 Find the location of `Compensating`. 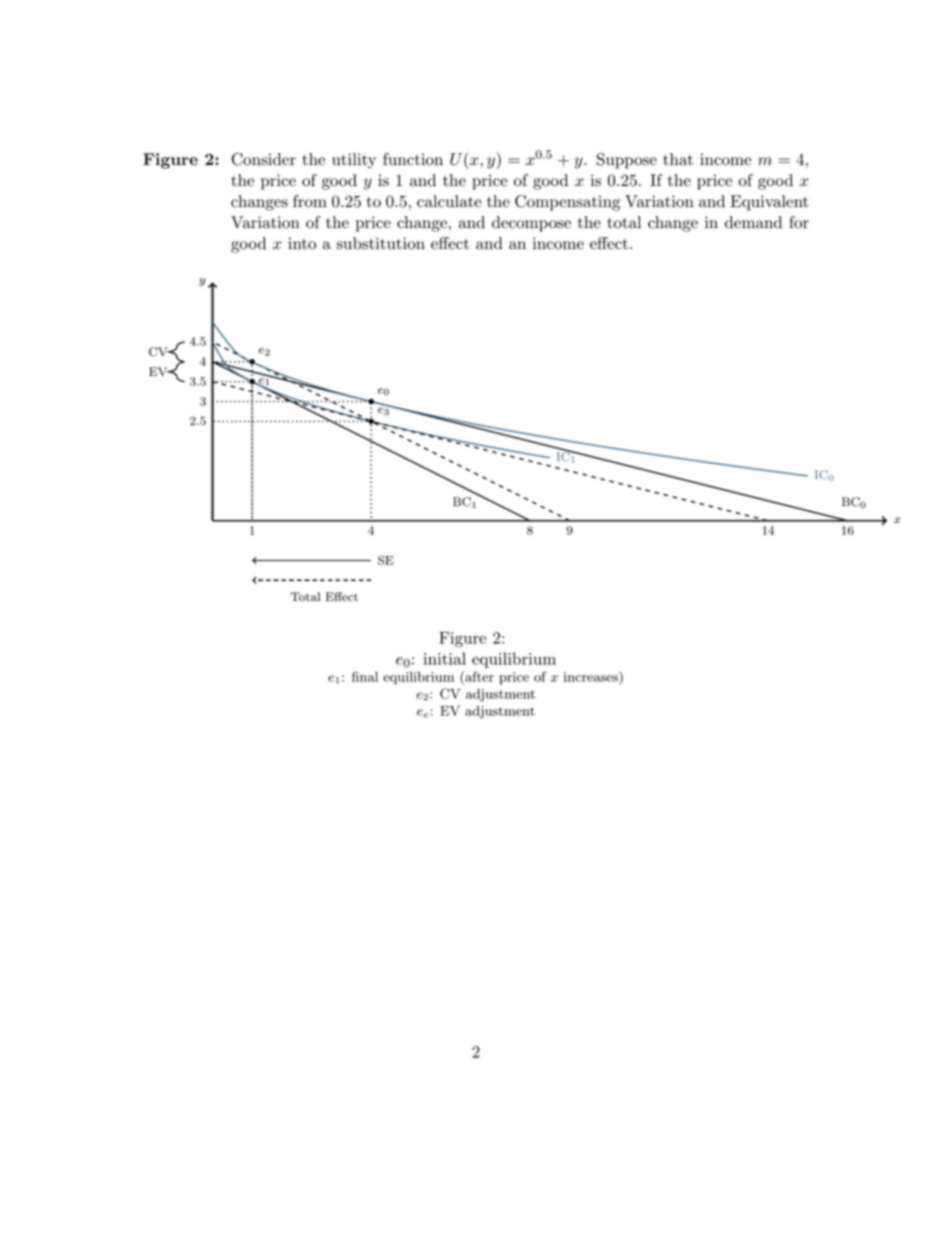

Compensating is located at coordinates (567, 203).
